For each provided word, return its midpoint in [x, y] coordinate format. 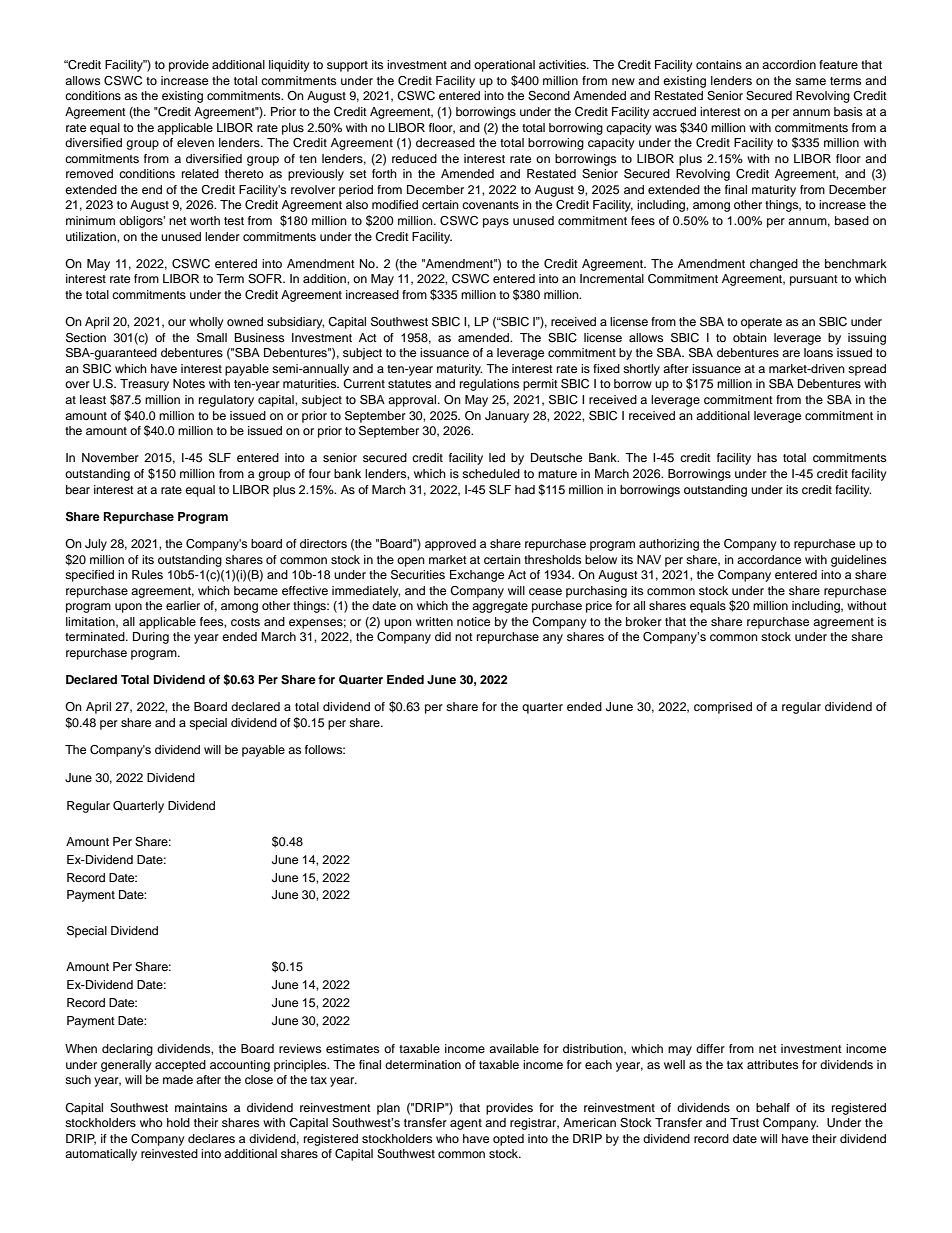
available [514, 1048]
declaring [127, 1050]
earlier [183, 605]
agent [466, 1124]
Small [212, 338]
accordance [769, 559]
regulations [489, 385]
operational [504, 66]
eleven [195, 142]
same [810, 81]
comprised [723, 708]
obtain [750, 337]
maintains [201, 1107]
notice [473, 621]
